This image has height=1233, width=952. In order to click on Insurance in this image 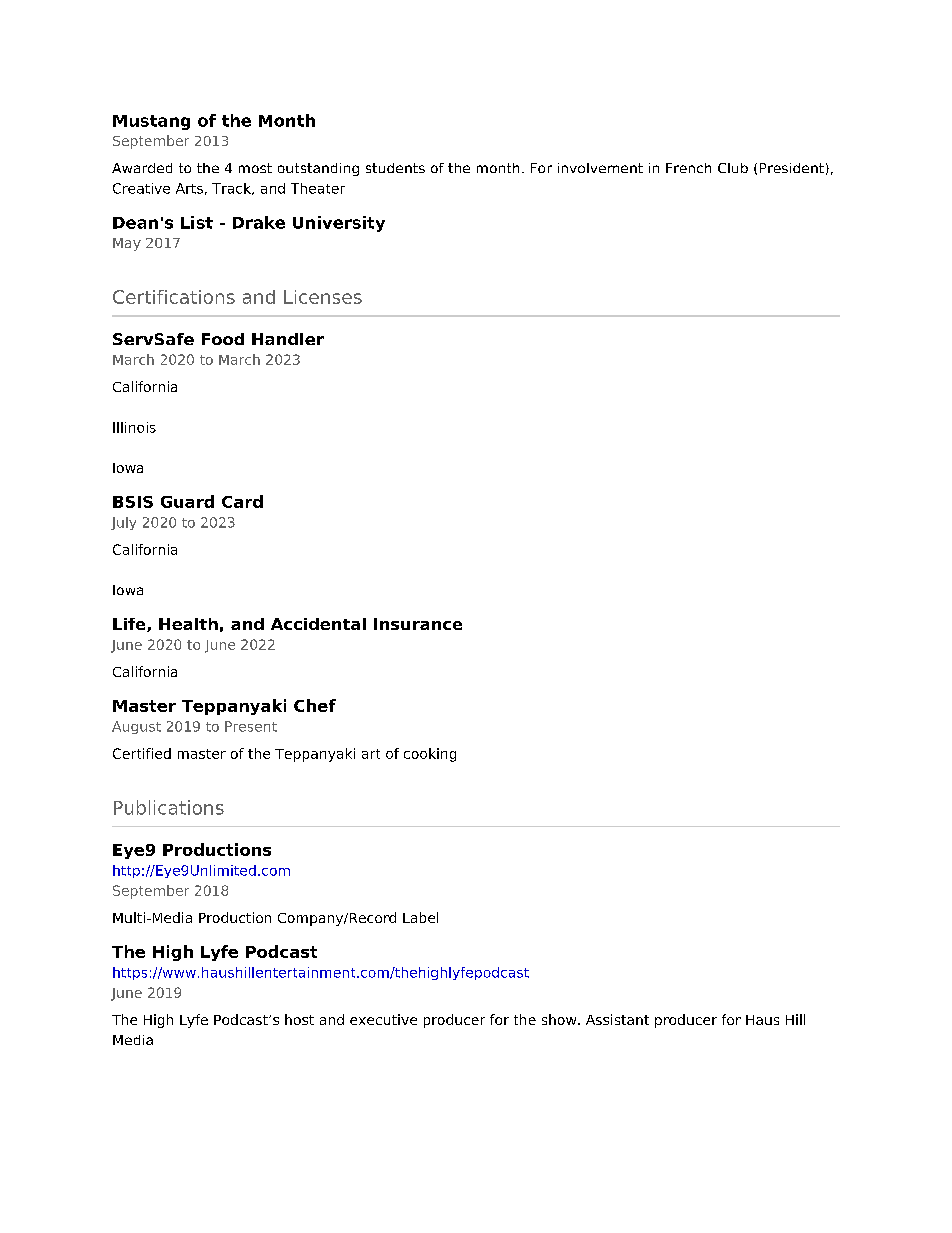, I will do `click(418, 624)`.
